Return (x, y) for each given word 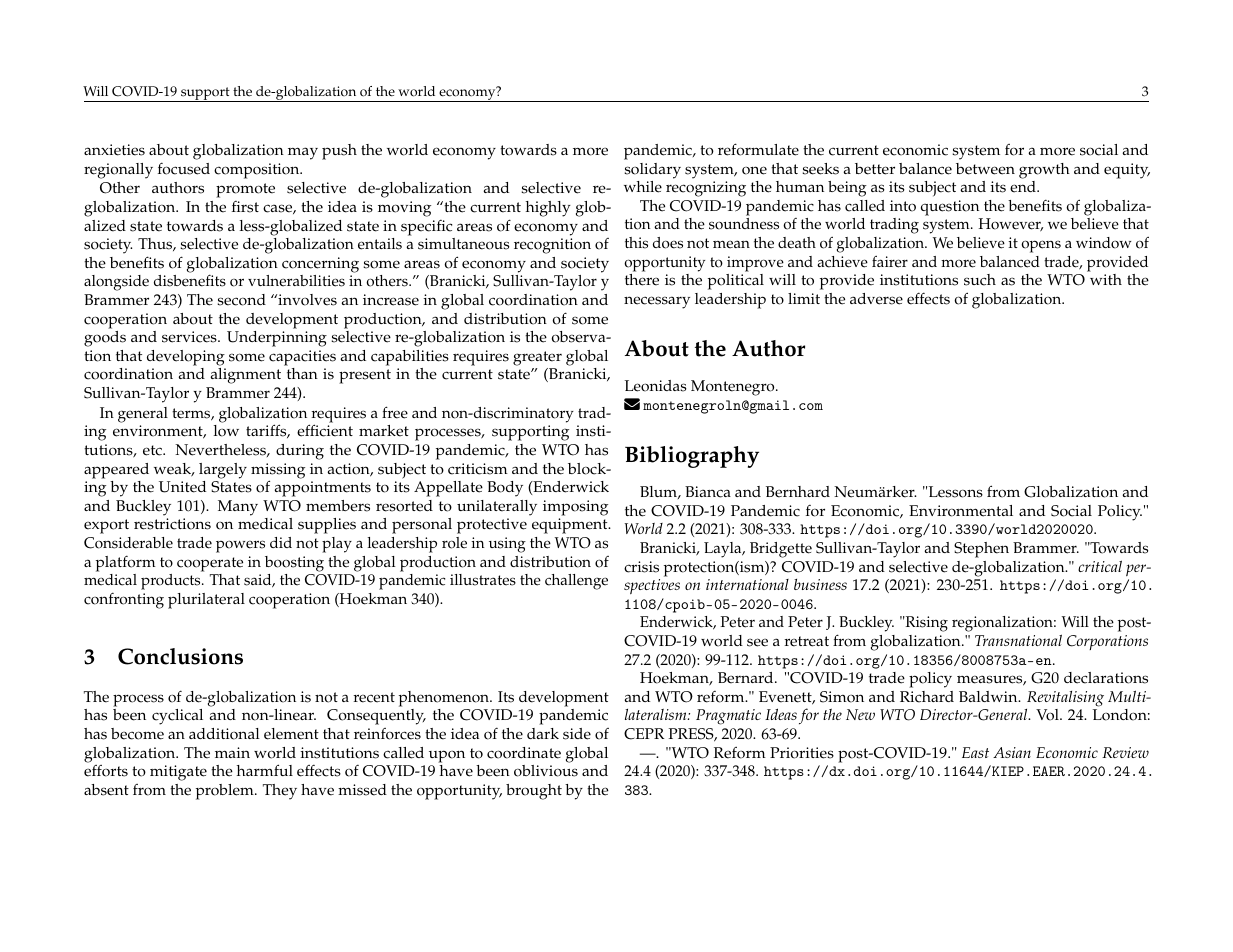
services (190, 337)
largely (223, 471)
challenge (576, 582)
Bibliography (692, 457)
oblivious (546, 771)
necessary (657, 302)
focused (184, 168)
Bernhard (798, 492)
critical (1100, 566)
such (980, 280)
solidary (652, 171)
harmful (265, 770)
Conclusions (180, 656)
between (985, 169)
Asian (1012, 752)
